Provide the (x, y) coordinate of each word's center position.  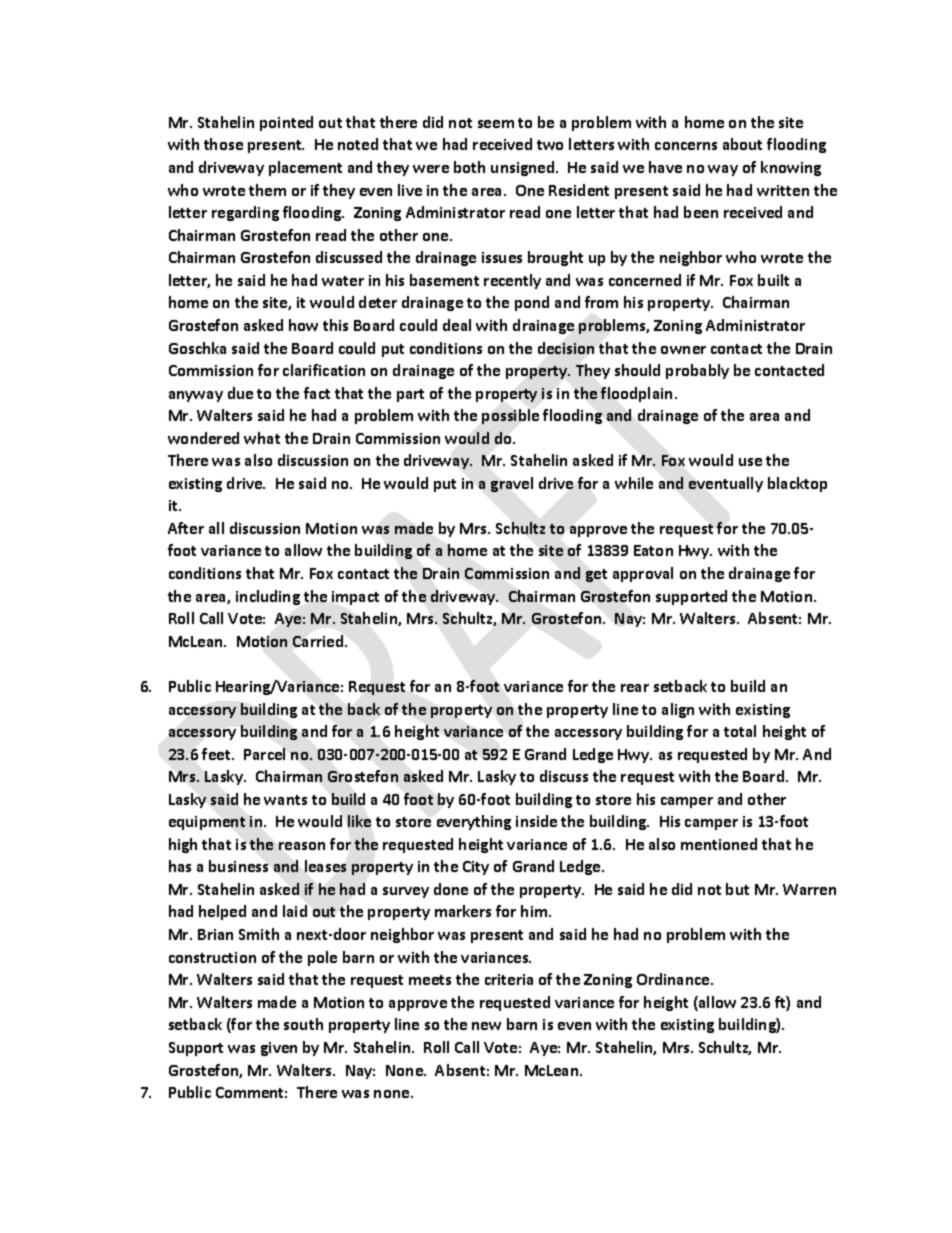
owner (683, 350)
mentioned (719, 844)
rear (635, 688)
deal (457, 325)
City (476, 868)
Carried (319, 641)
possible (510, 416)
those (223, 144)
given (279, 1049)
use (750, 462)
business (238, 866)
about (742, 144)
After (186, 528)
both (469, 167)
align (678, 710)
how (303, 325)
